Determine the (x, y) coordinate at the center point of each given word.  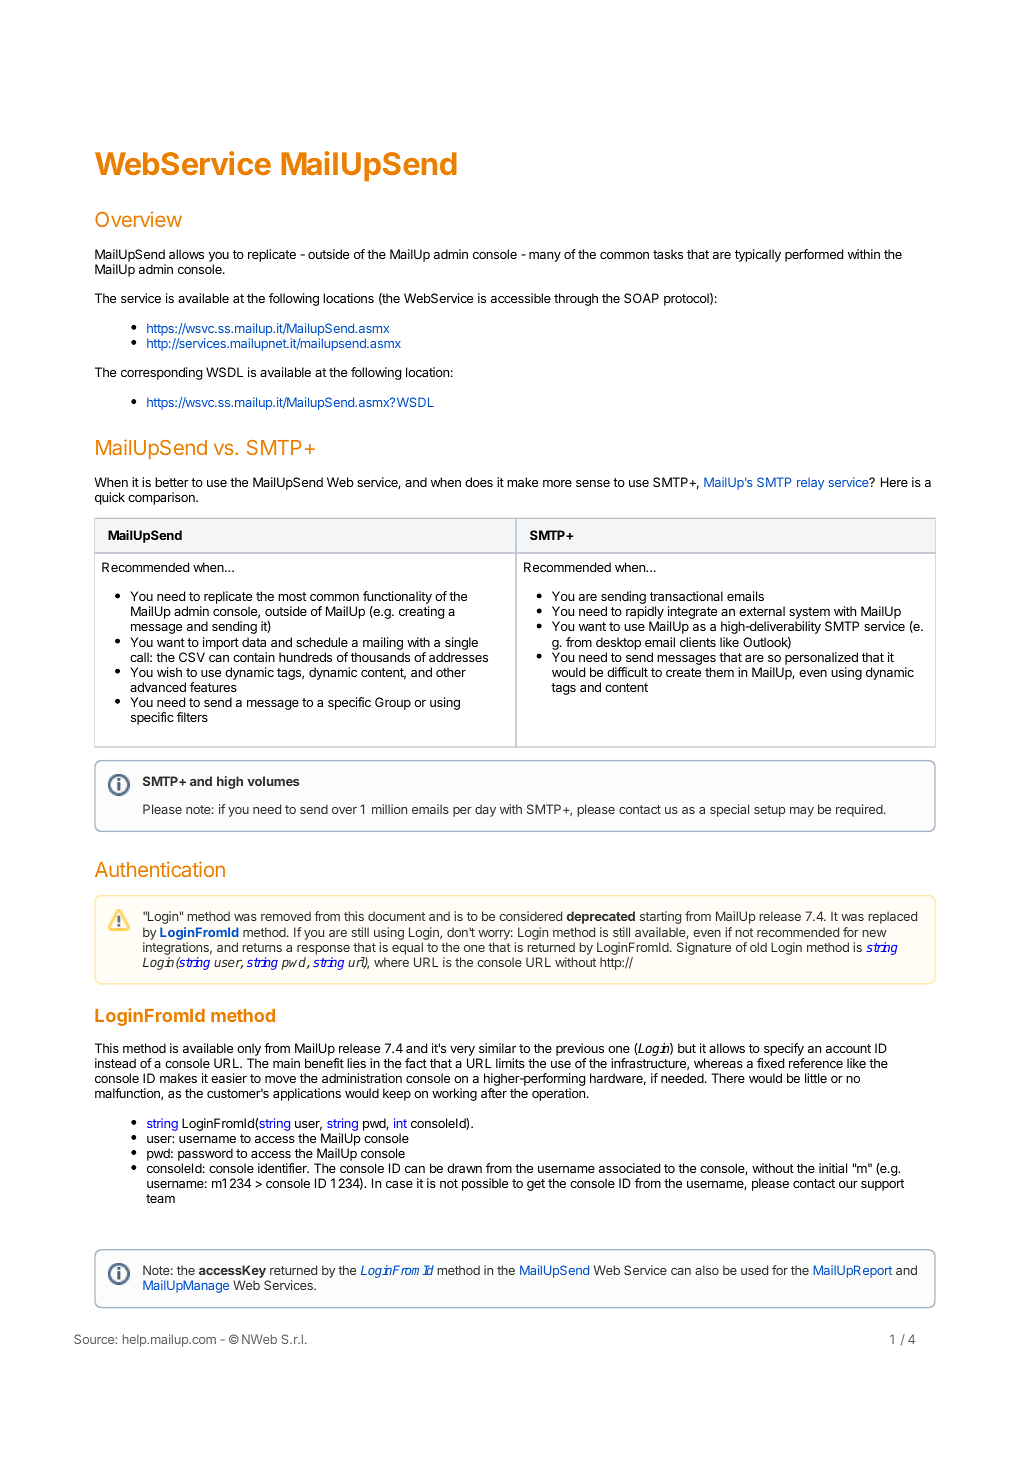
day (485, 810)
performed (814, 255)
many (545, 257)
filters (192, 717)
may (802, 812)
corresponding (162, 373)
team (160, 1198)
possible (485, 1184)
